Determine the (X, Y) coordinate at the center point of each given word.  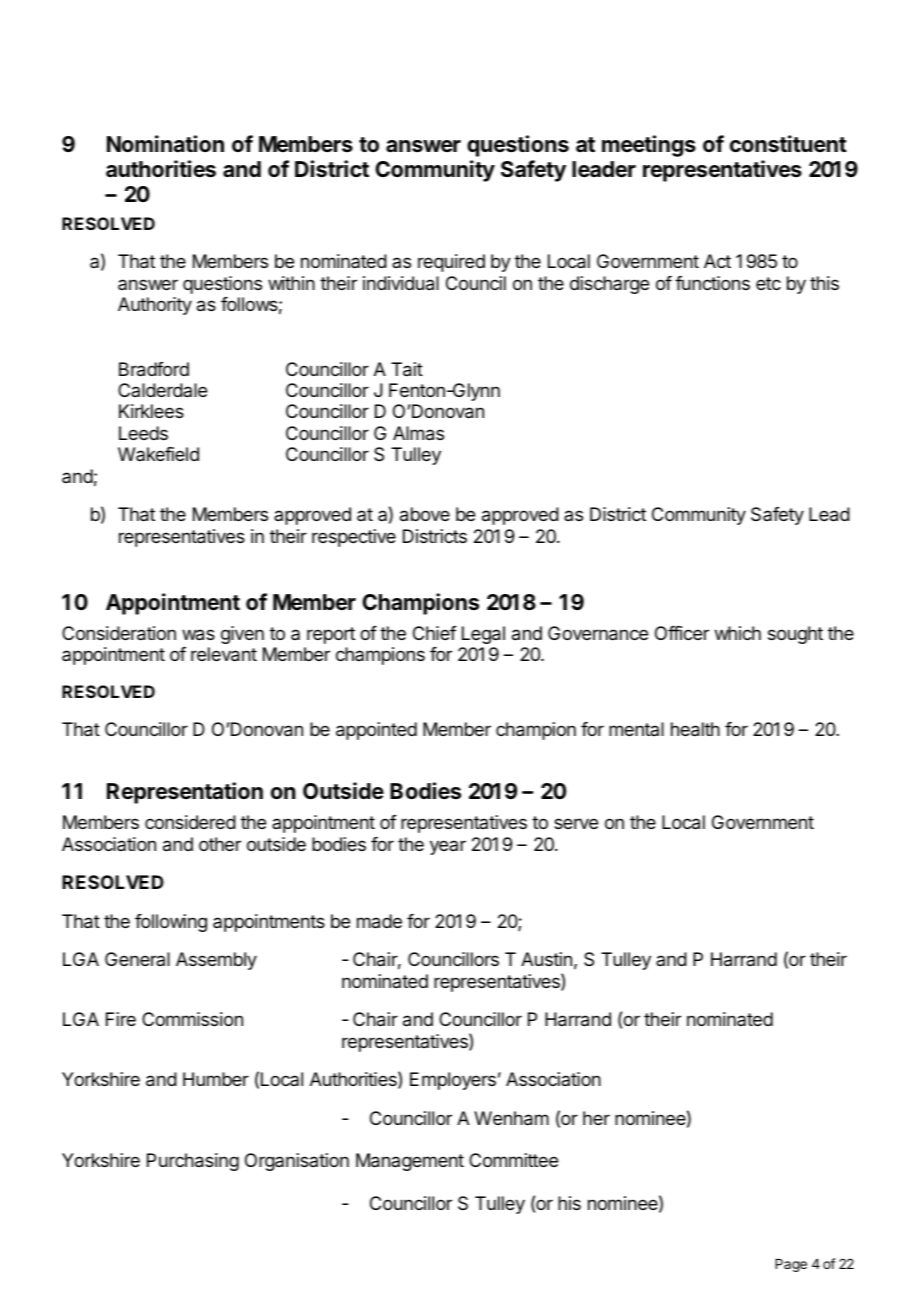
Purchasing (193, 1162)
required (451, 263)
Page (791, 1265)
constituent (788, 144)
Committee (513, 1160)
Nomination (165, 144)
